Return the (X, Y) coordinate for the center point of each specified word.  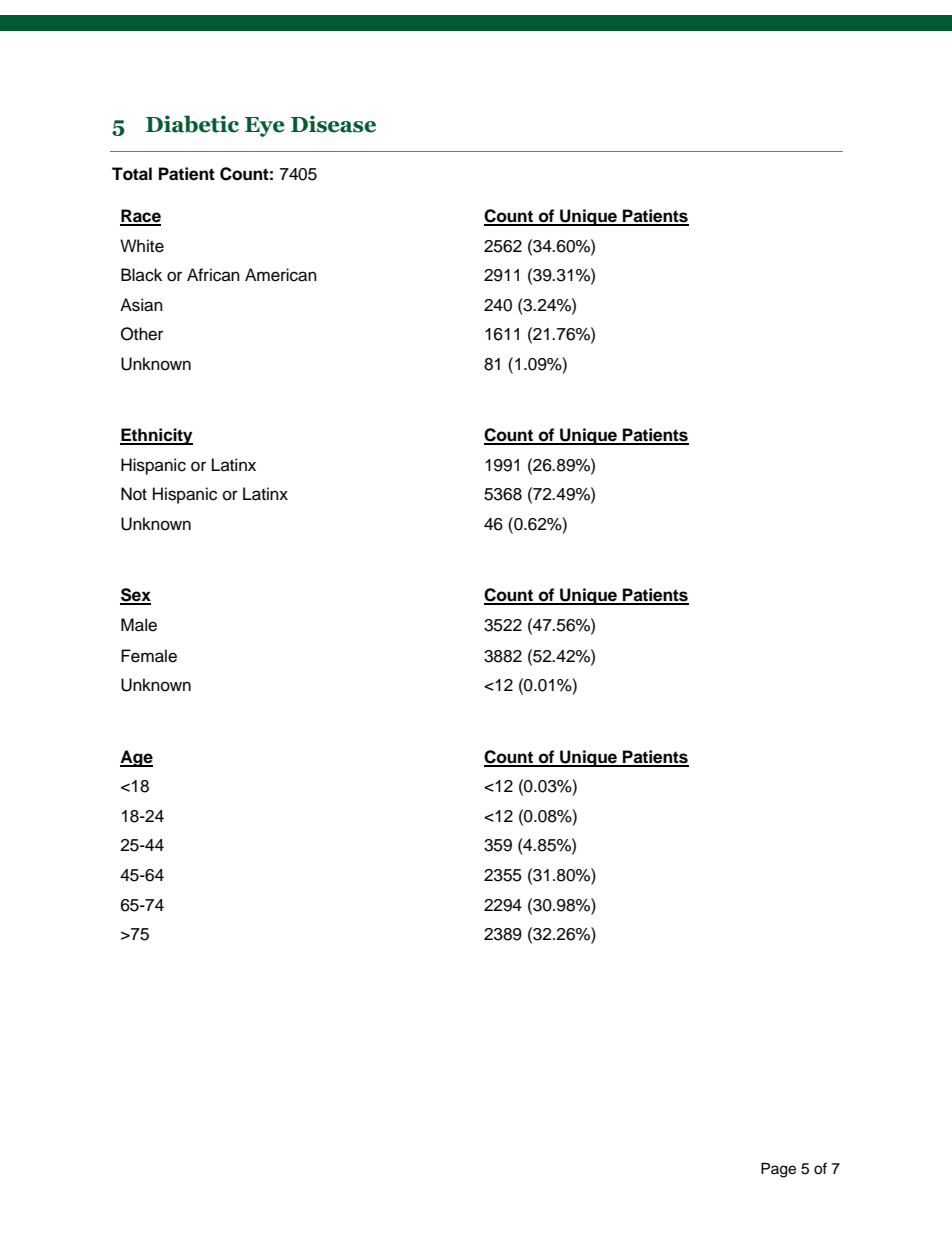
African (213, 275)
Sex (135, 596)
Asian (141, 305)
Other (142, 334)
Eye (265, 127)
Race (140, 217)
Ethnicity (156, 436)
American (281, 275)
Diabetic (192, 124)
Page (778, 1170)
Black (141, 275)
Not (134, 494)
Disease (333, 124)
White (142, 246)
